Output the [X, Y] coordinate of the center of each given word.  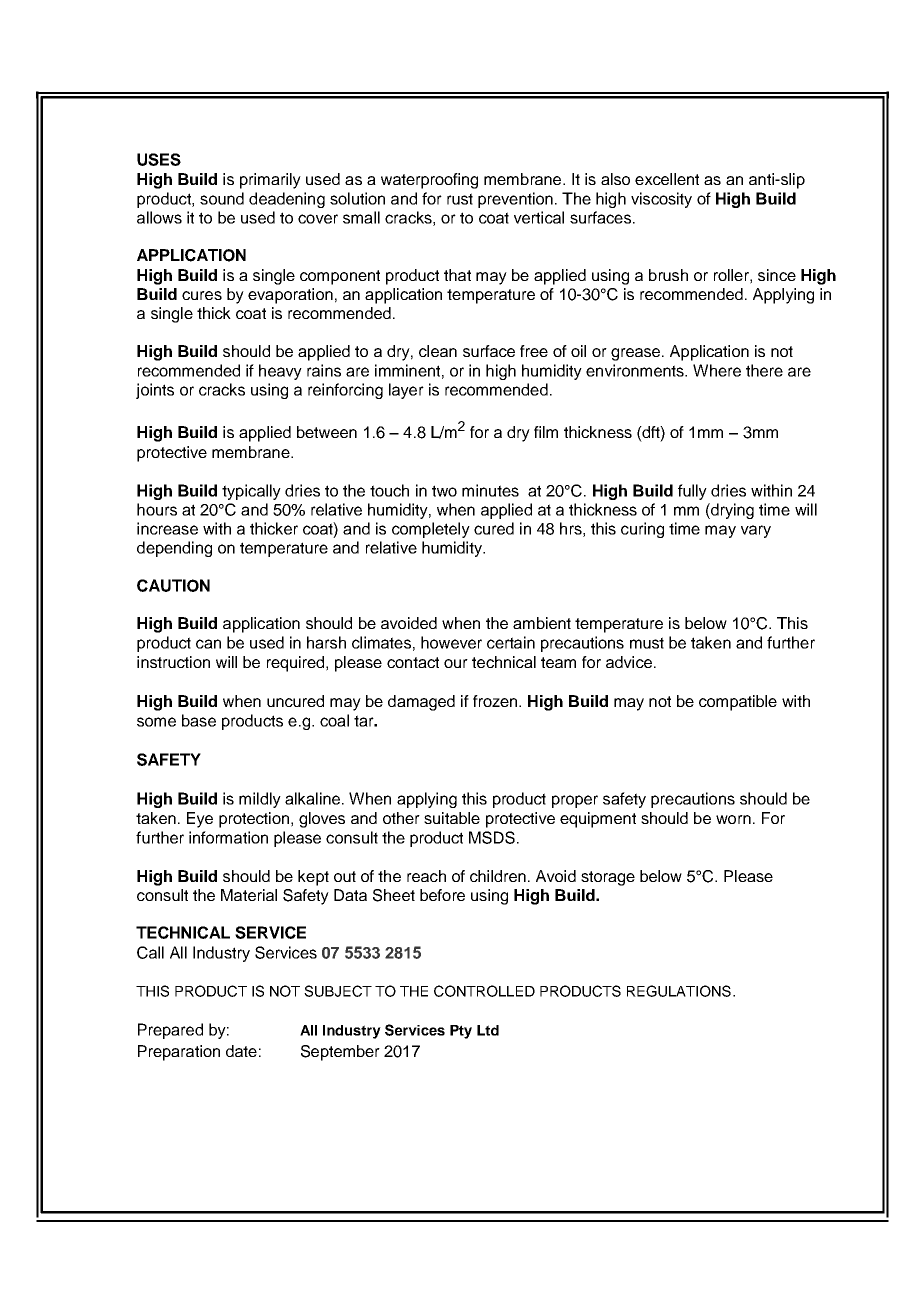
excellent [667, 179]
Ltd [488, 1030]
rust [460, 199]
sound [222, 198]
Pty [461, 1032]
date [241, 1051]
